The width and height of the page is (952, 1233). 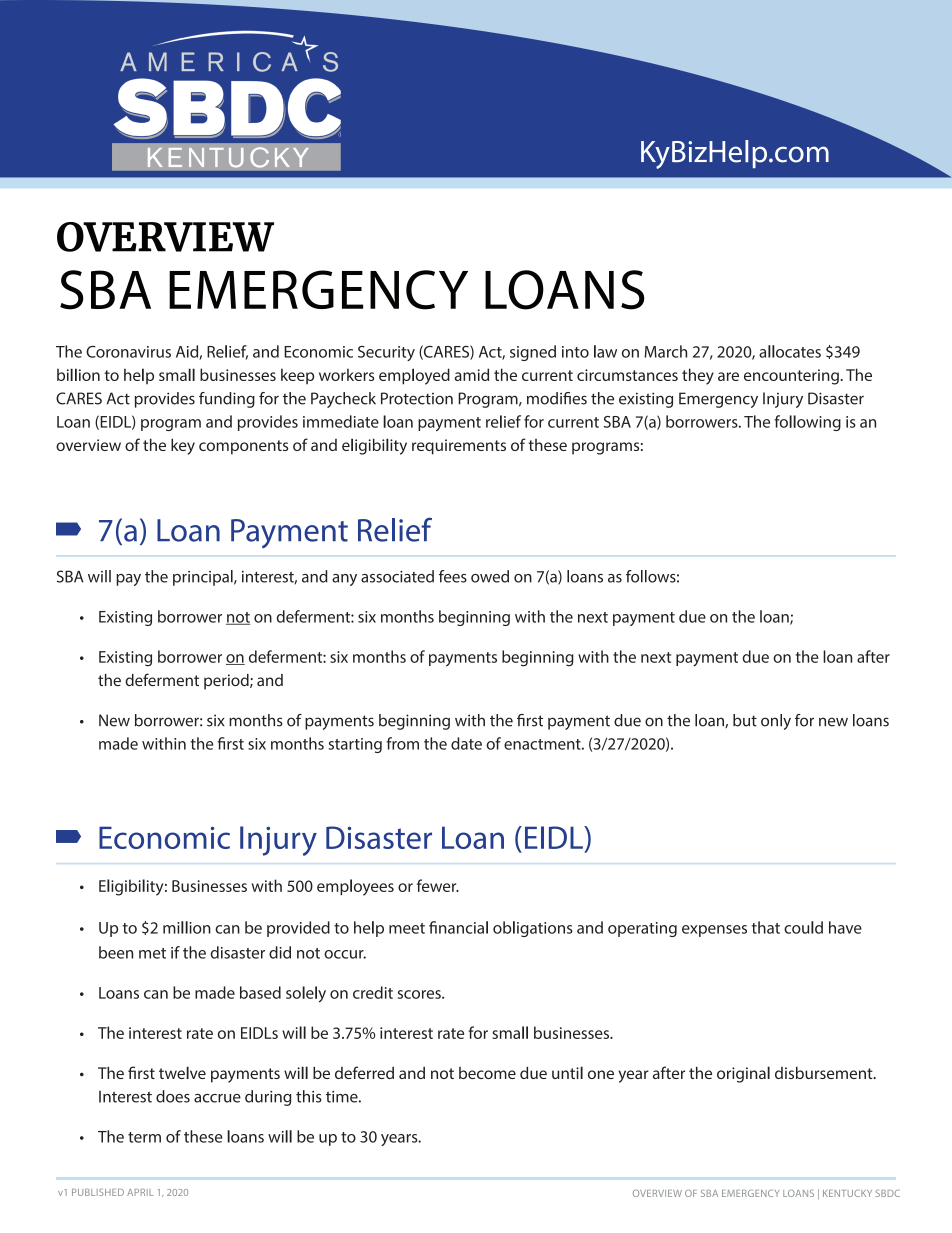 I want to click on amid, so click(x=472, y=374).
